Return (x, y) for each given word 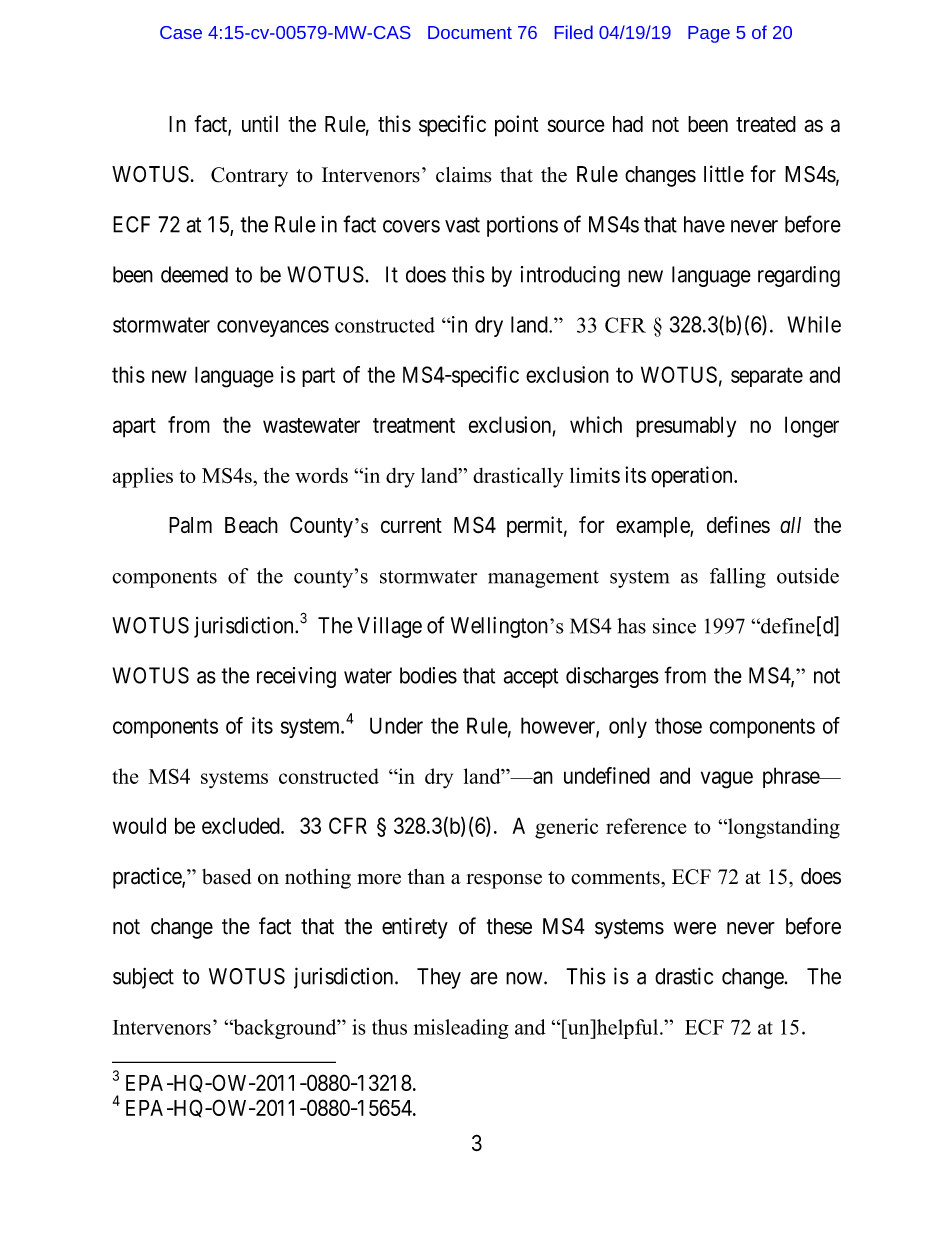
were (695, 928)
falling (738, 578)
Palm (190, 525)
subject (143, 978)
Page (709, 34)
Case (181, 32)
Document (470, 32)
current (411, 525)
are (484, 978)
